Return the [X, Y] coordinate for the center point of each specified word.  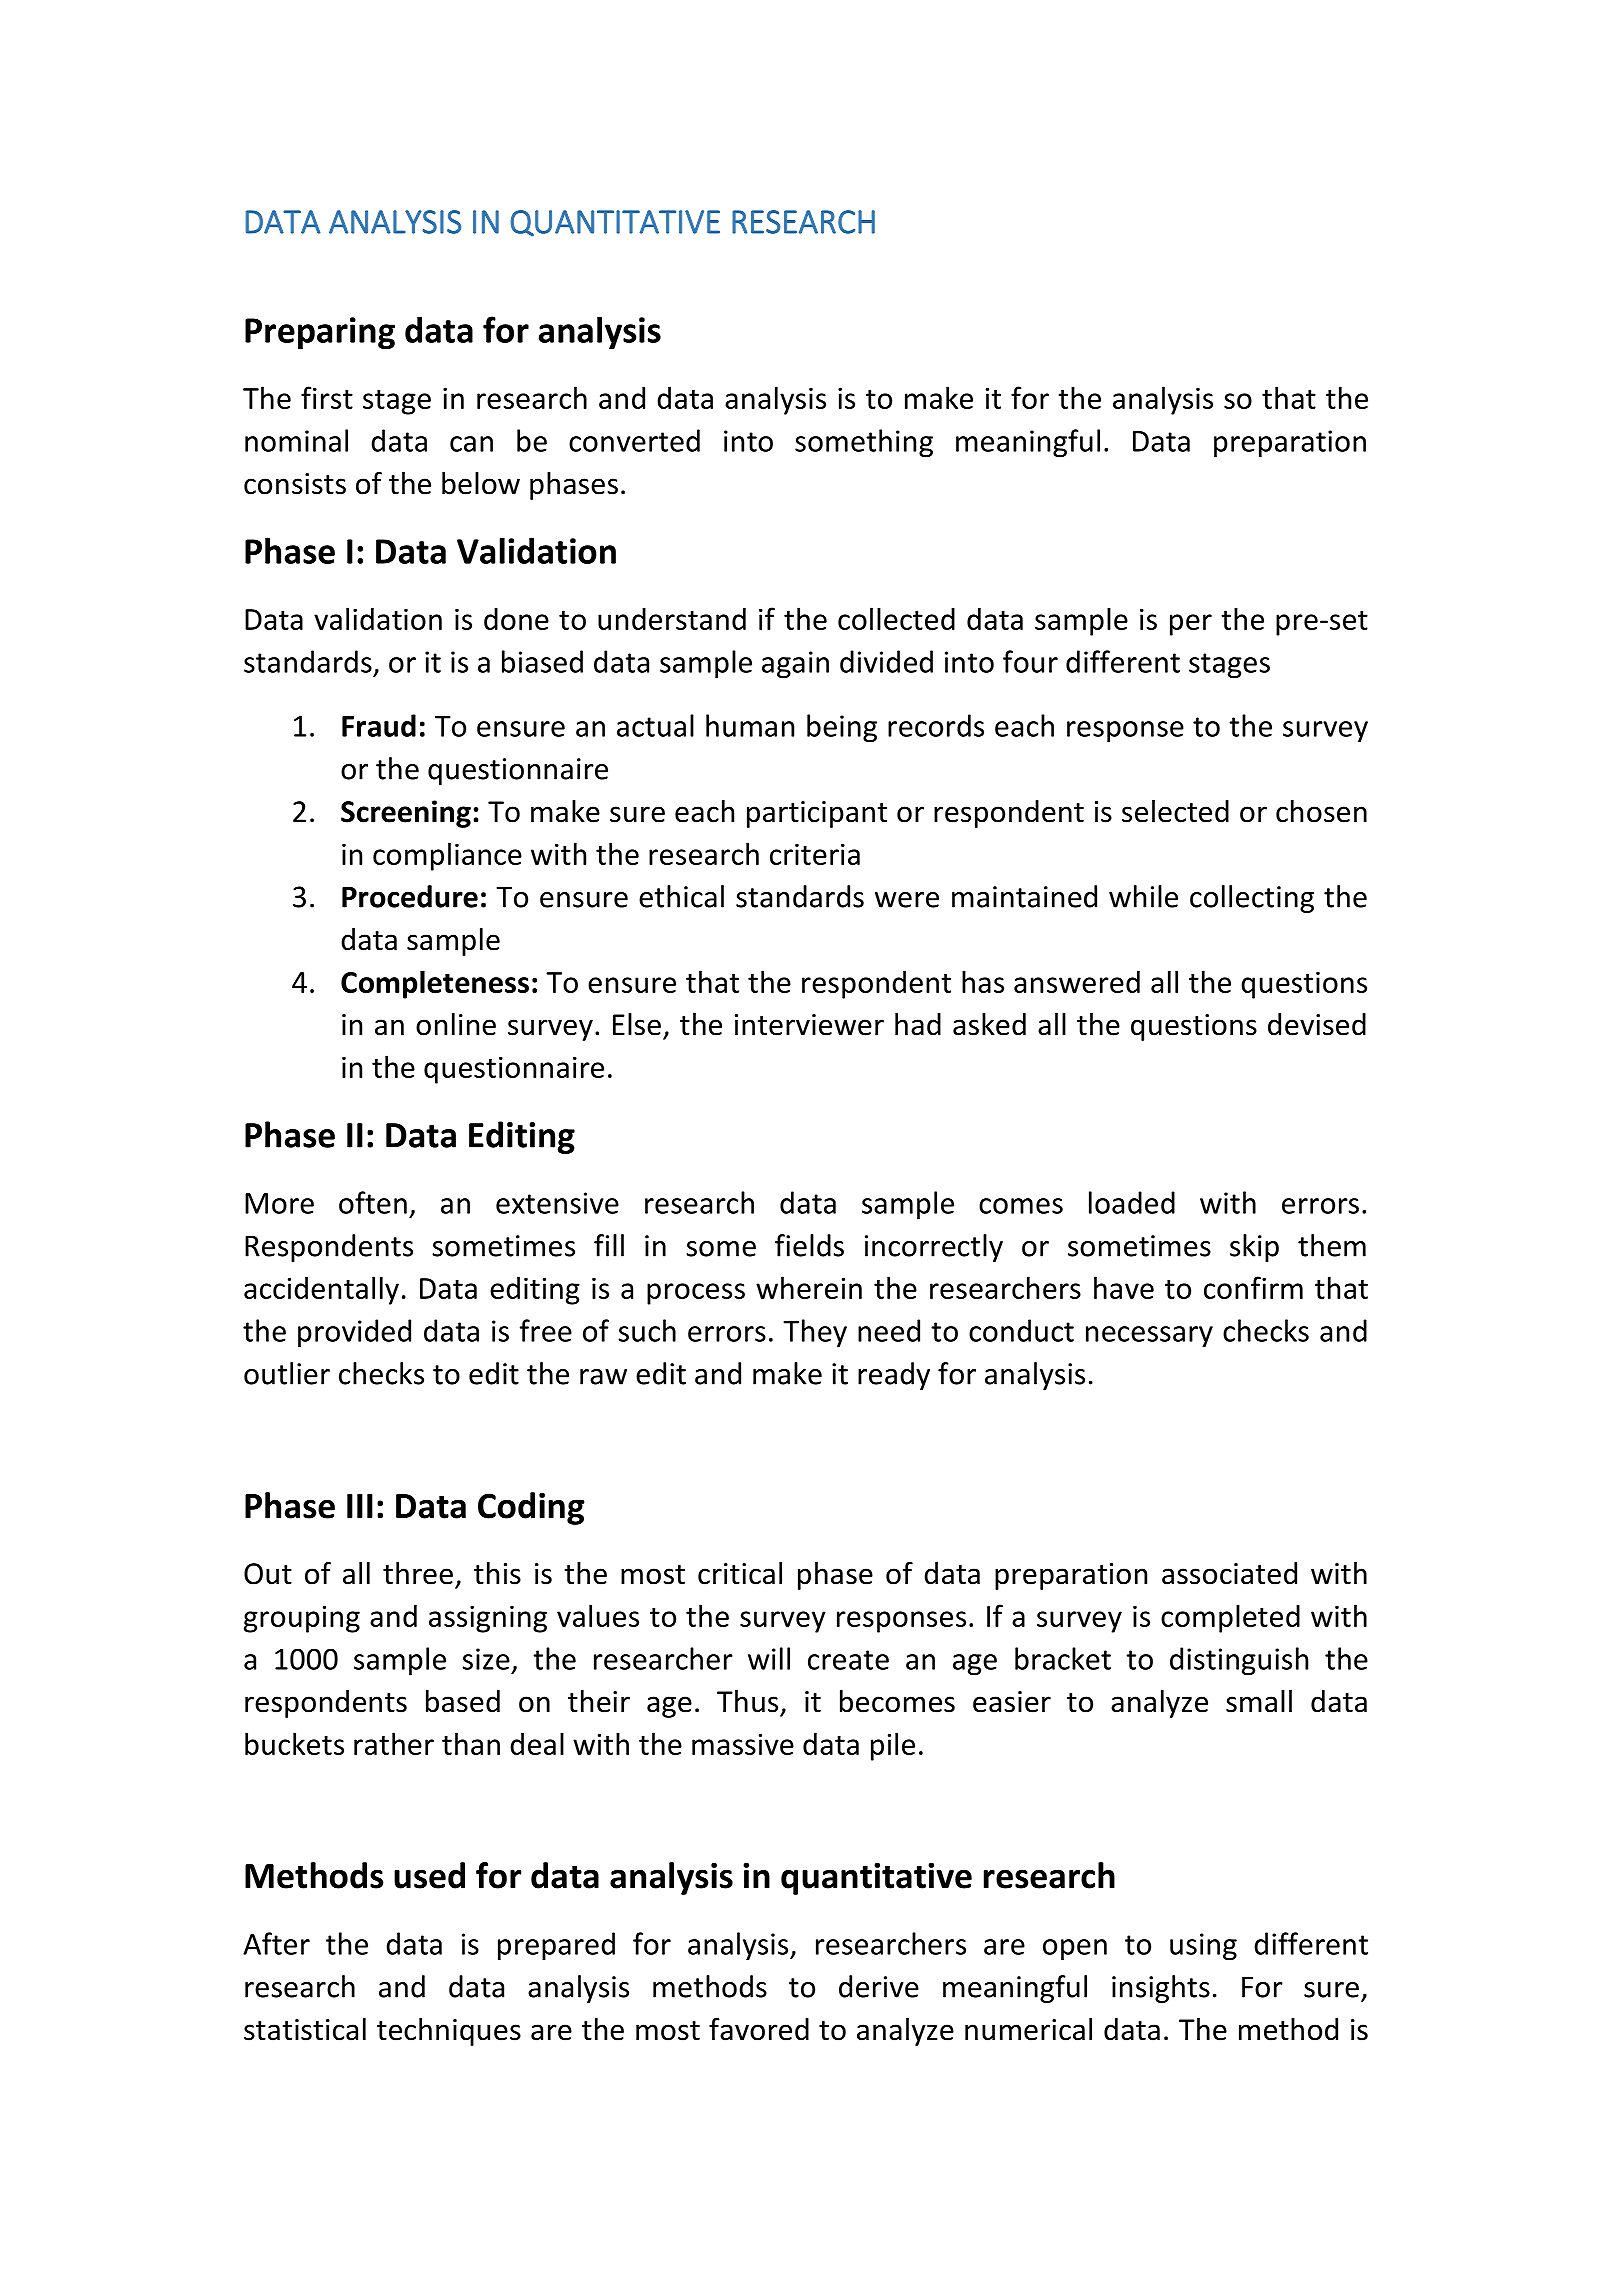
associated [1229, 1573]
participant [817, 814]
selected [1175, 811]
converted [634, 440]
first [327, 397]
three [418, 1573]
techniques [449, 2032]
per [1191, 625]
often [373, 1202]
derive [879, 1986]
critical [740, 1573]
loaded [1132, 1202]
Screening [406, 814]
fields [809, 1245]
